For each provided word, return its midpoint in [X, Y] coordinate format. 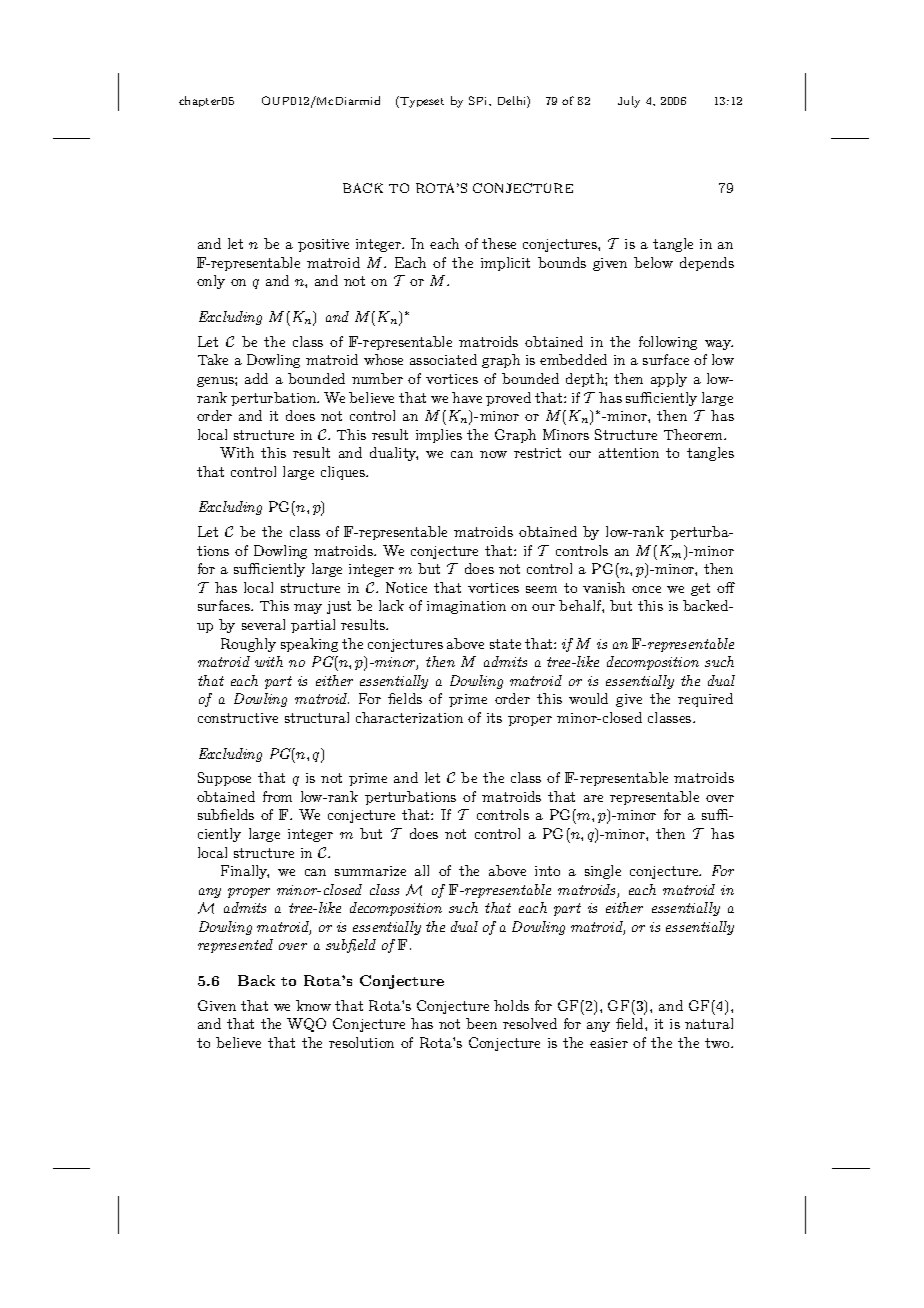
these [499, 243]
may [308, 609]
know [313, 1005]
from [277, 796]
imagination [466, 607]
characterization [409, 717]
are [593, 798]
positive [323, 245]
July [629, 102]
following [668, 343]
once [646, 589]
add [256, 378]
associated [443, 359]
